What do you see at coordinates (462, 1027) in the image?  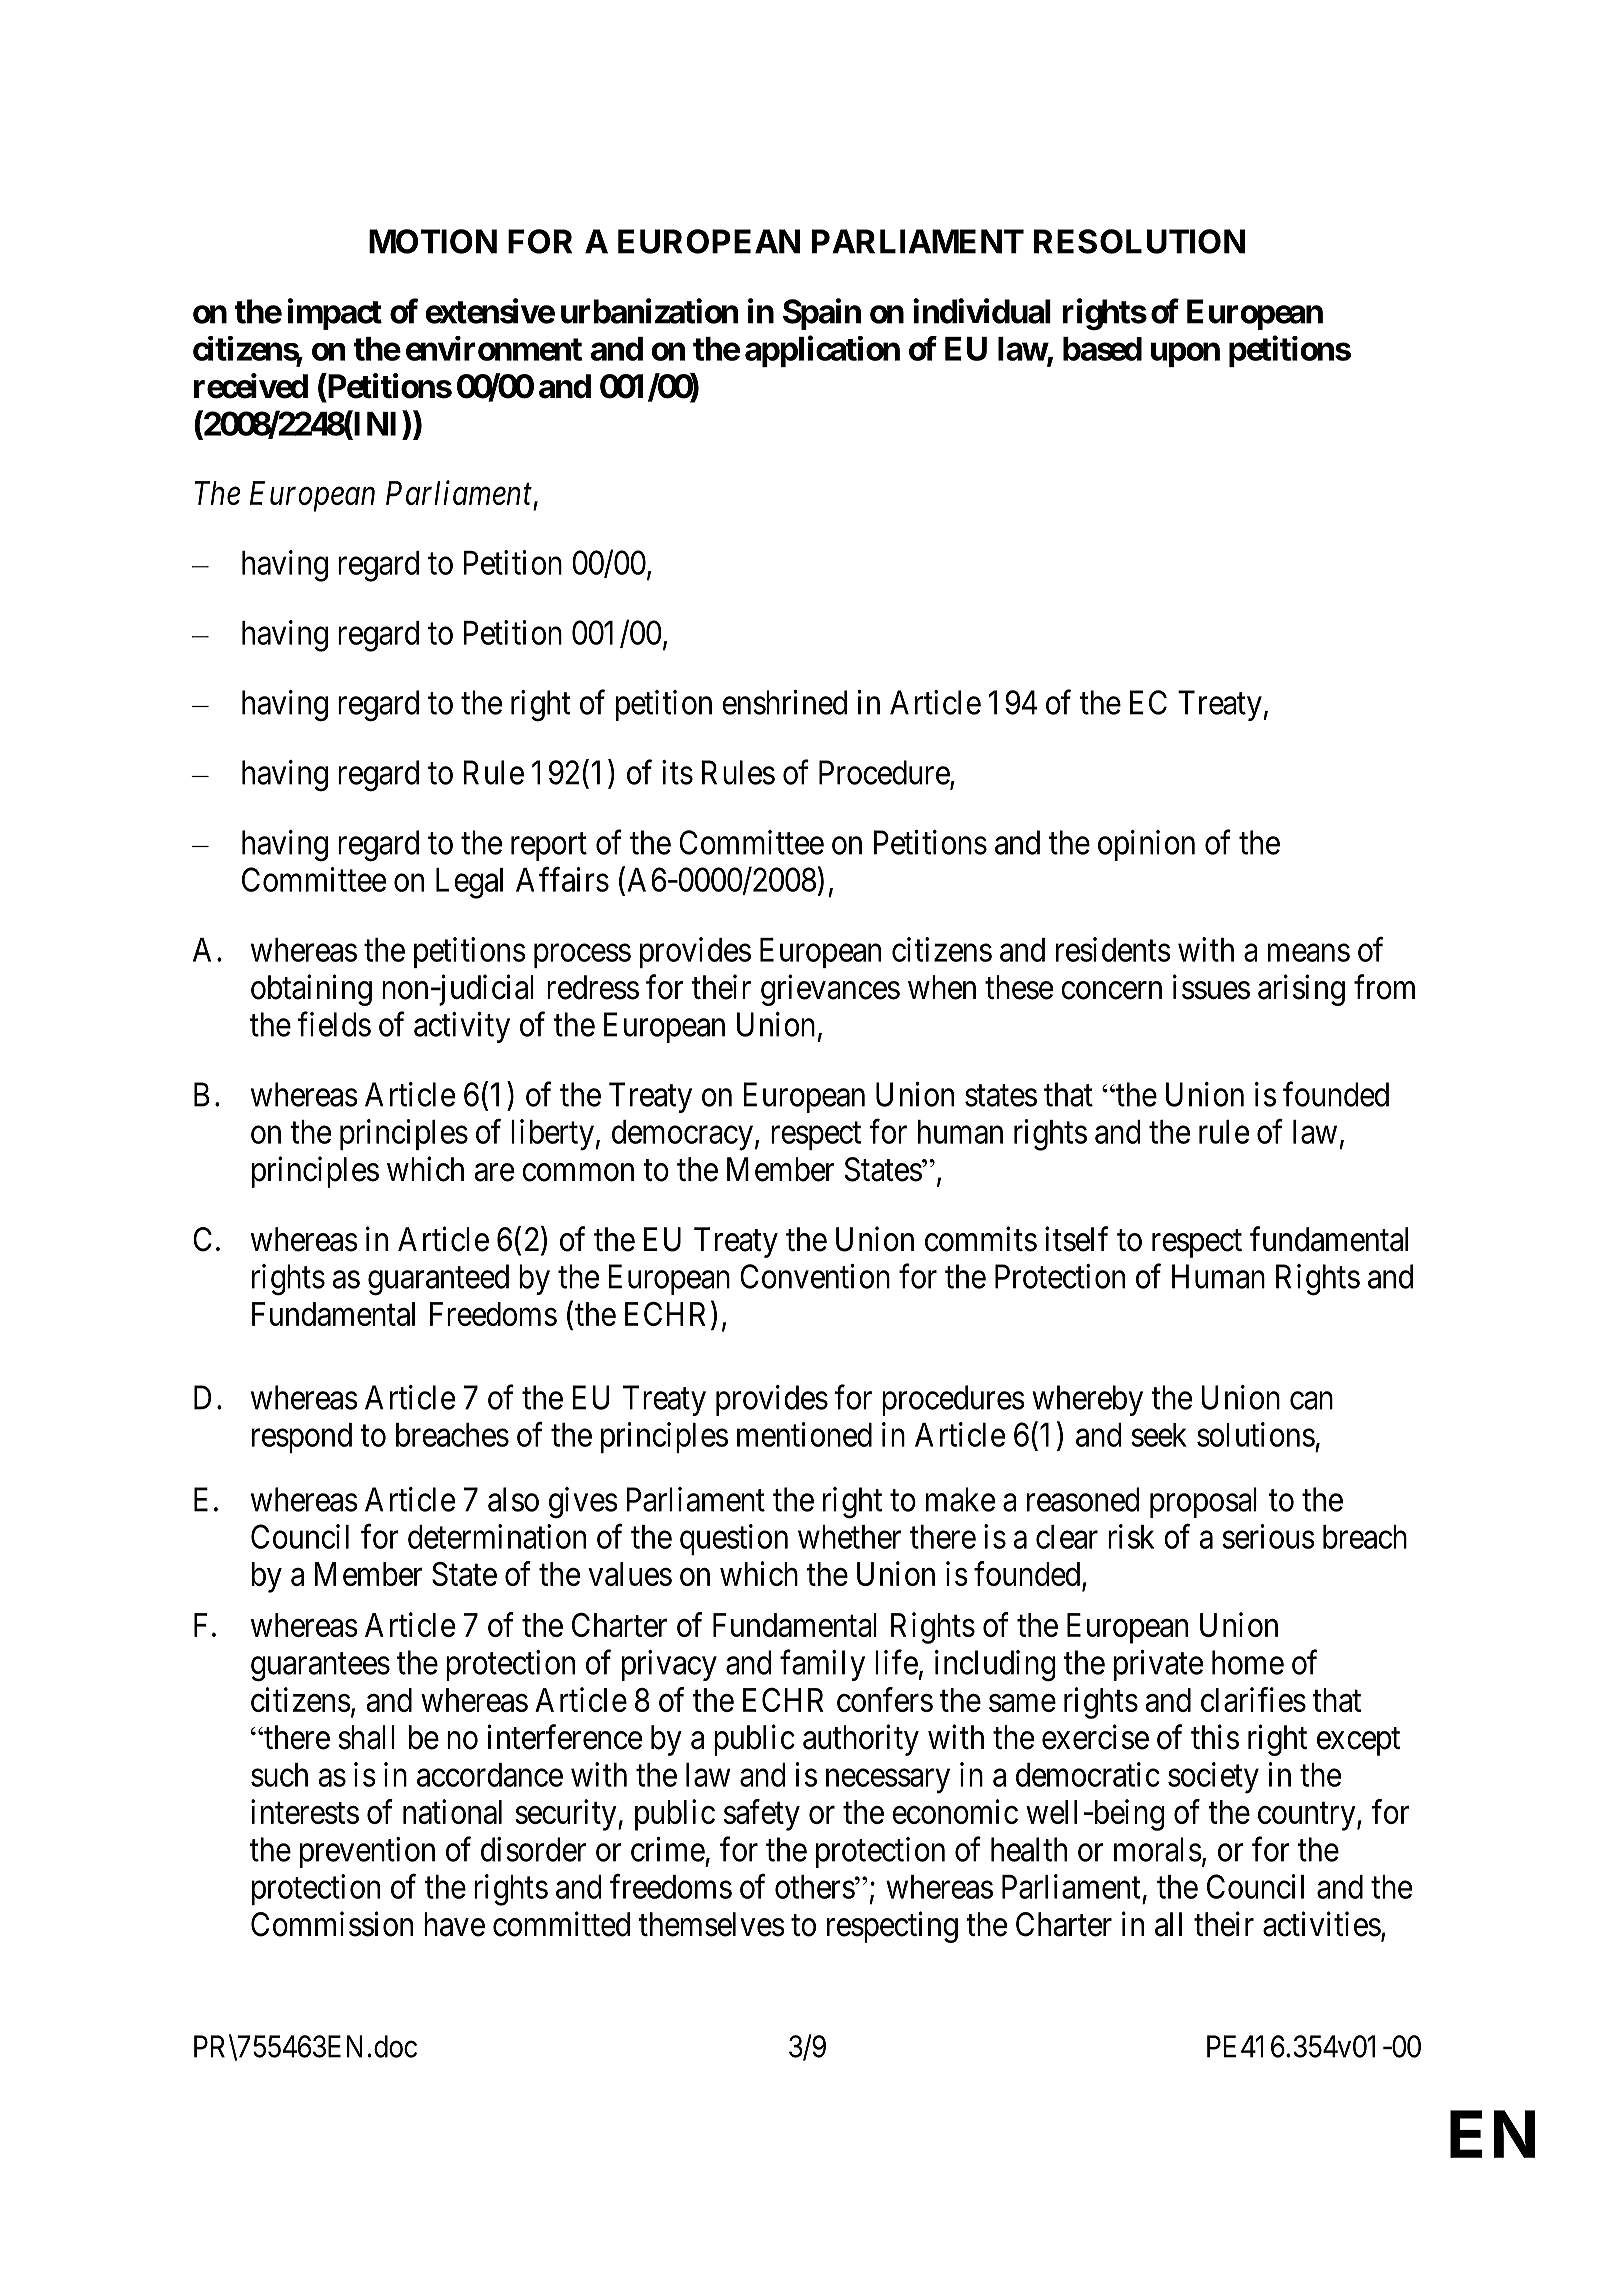 I see `activity` at bounding box center [462, 1027].
